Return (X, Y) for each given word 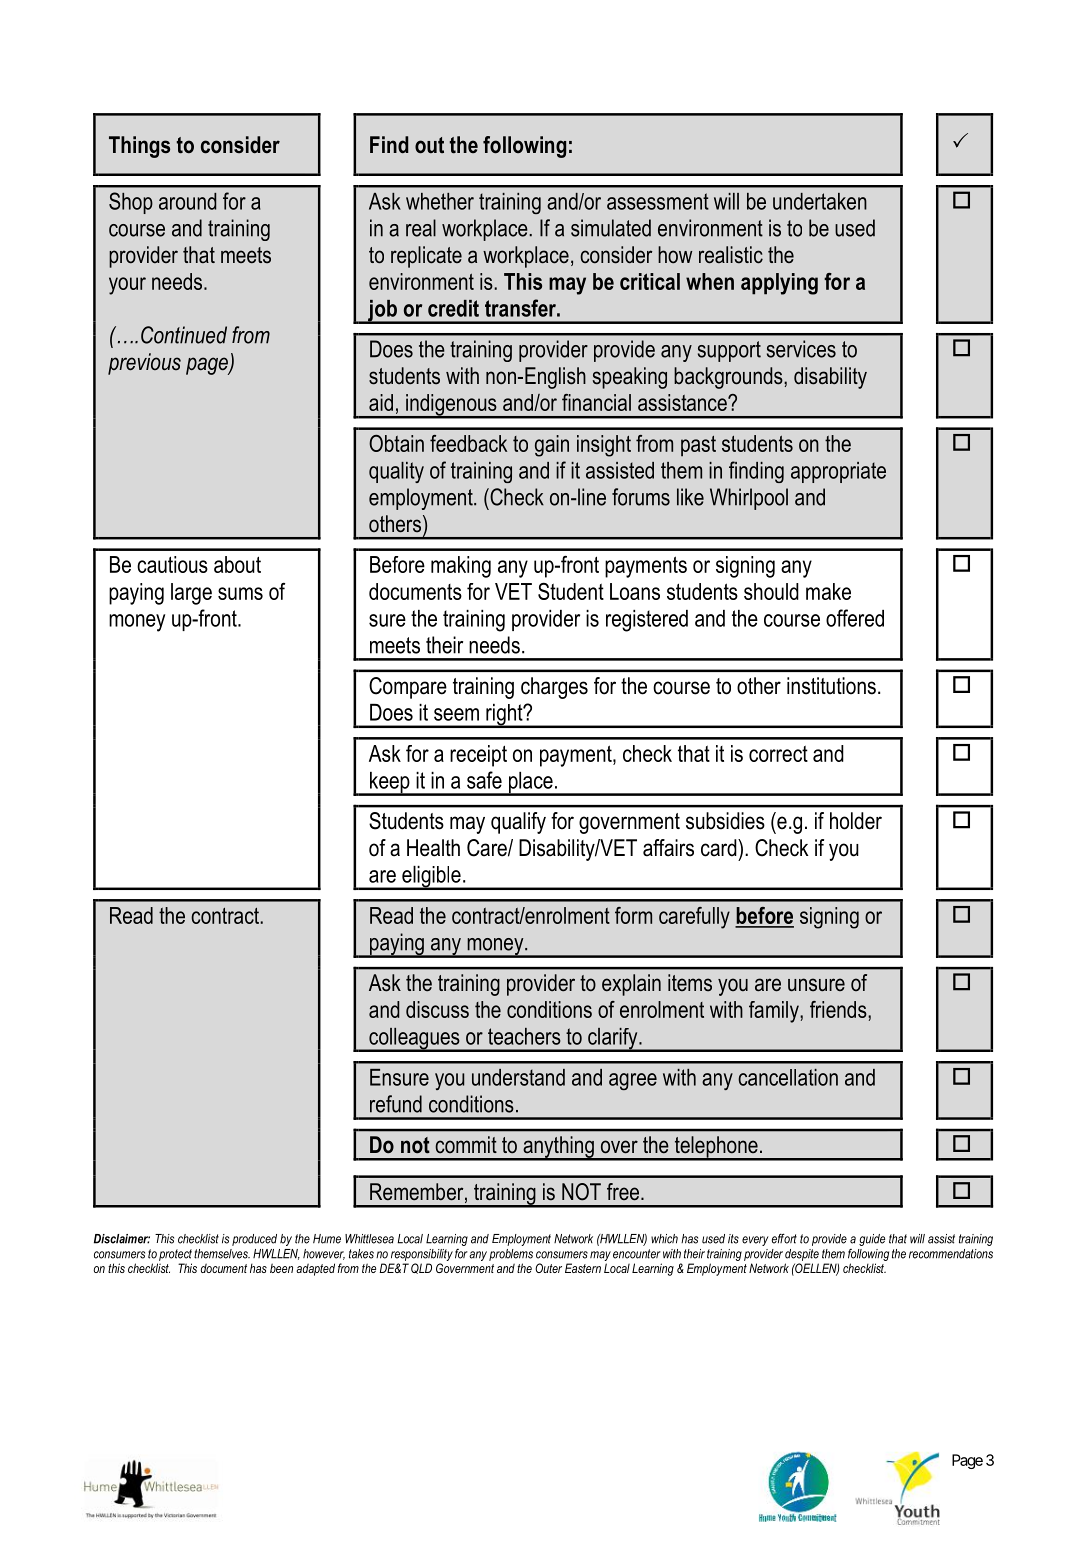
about (237, 564)
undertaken (820, 201)
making (461, 567)
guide (872, 1240)
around (187, 201)
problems (511, 1255)
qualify (518, 823)
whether (440, 201)
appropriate (838, 472)
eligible (431, 878)
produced (254, 1240)
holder (856, 821)
